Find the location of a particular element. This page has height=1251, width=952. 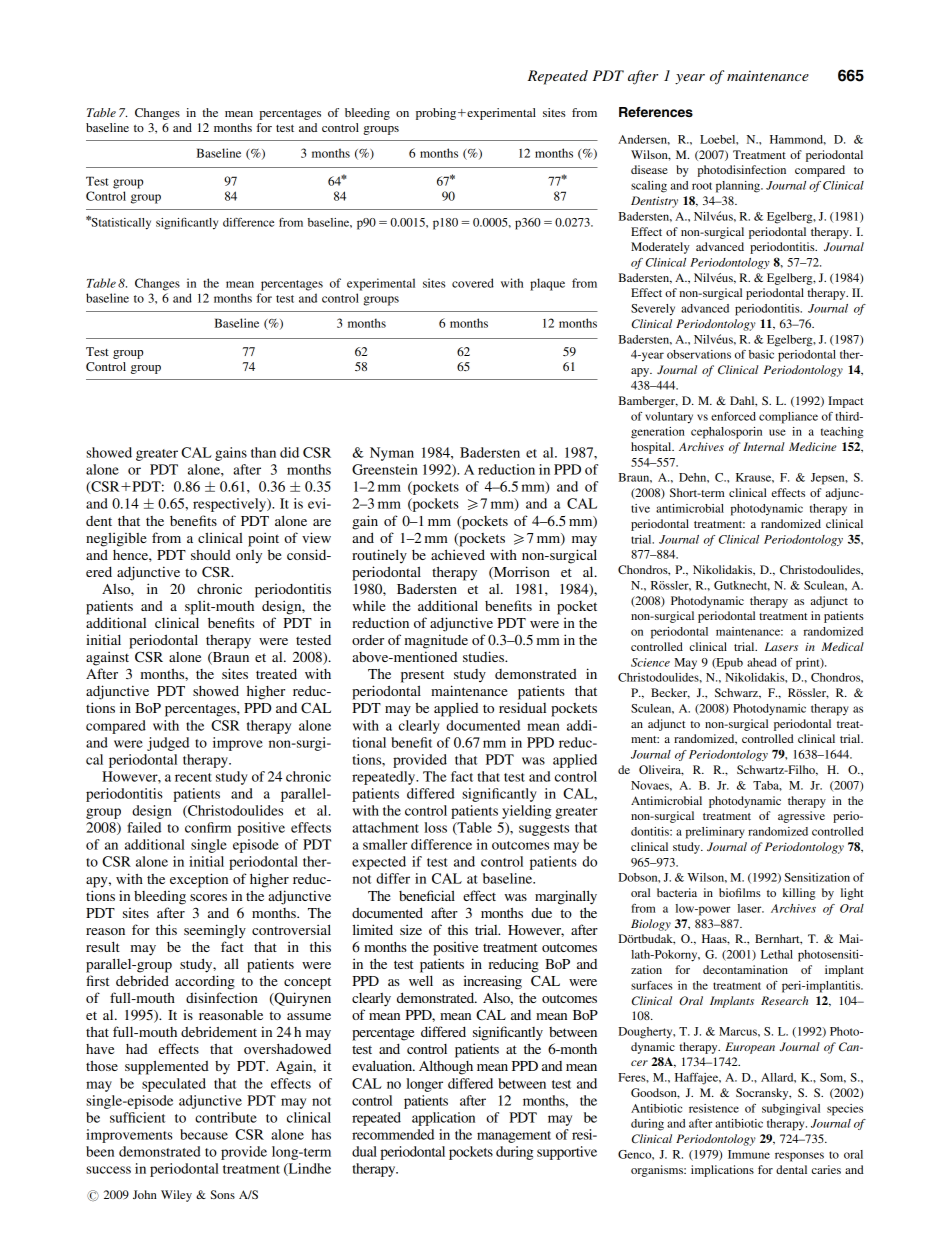

plaque is located at coordinates (547, 284).
